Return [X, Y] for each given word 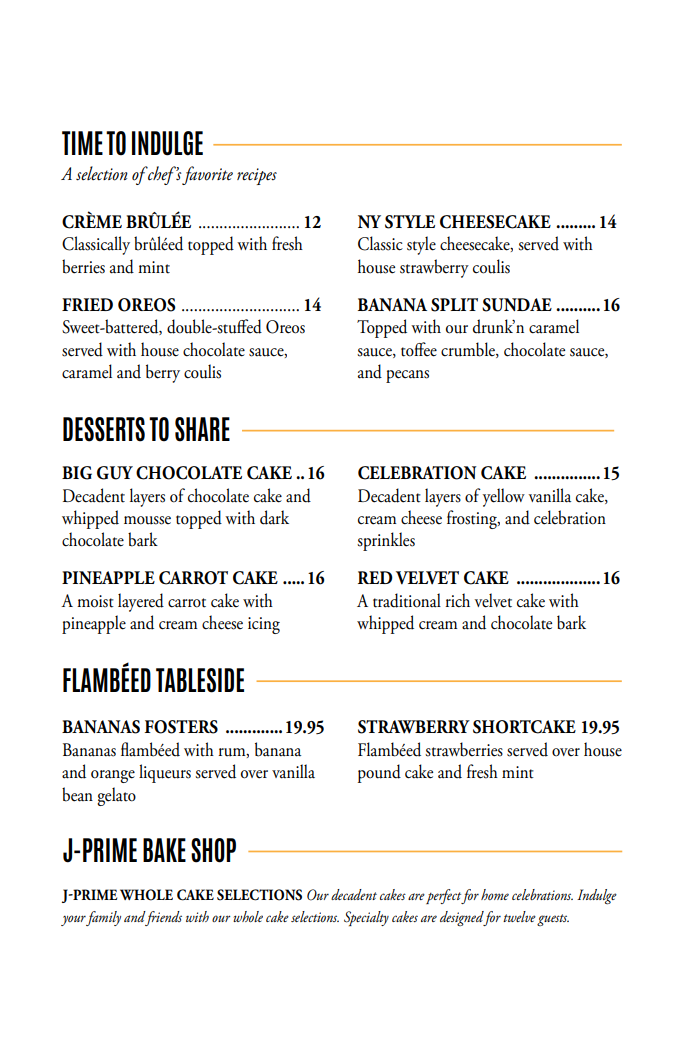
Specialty [366, 918]
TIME [82, 143]
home [495, 894]
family [103, 918]
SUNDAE [517, 305]
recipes [257, 176]
